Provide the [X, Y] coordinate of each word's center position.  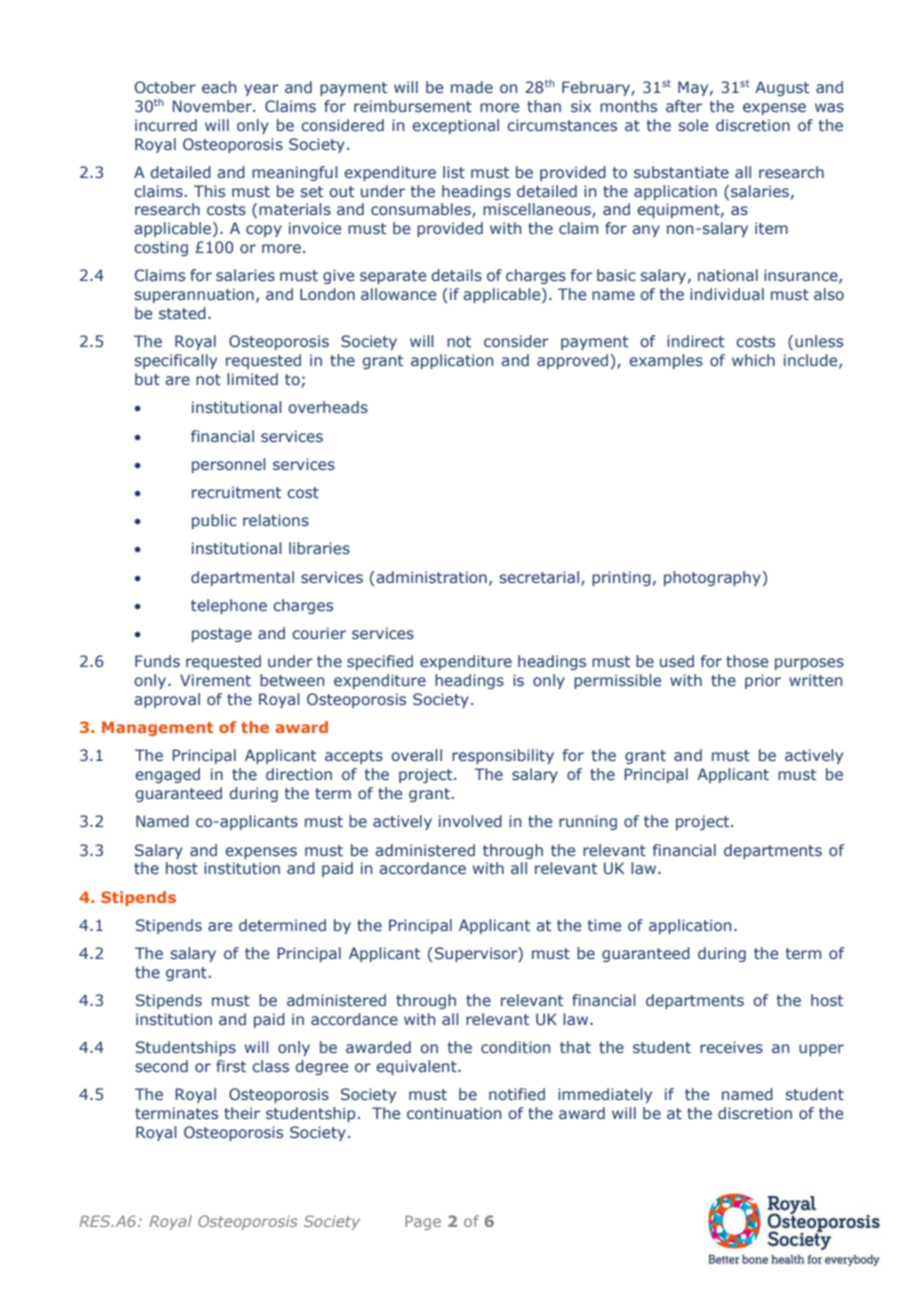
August [782, 88]
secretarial [539, 577]
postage [222, 635]
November [213, 106]
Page [423, 1222]
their [242, 1113]
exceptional [455, 126]
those [747, 661]
